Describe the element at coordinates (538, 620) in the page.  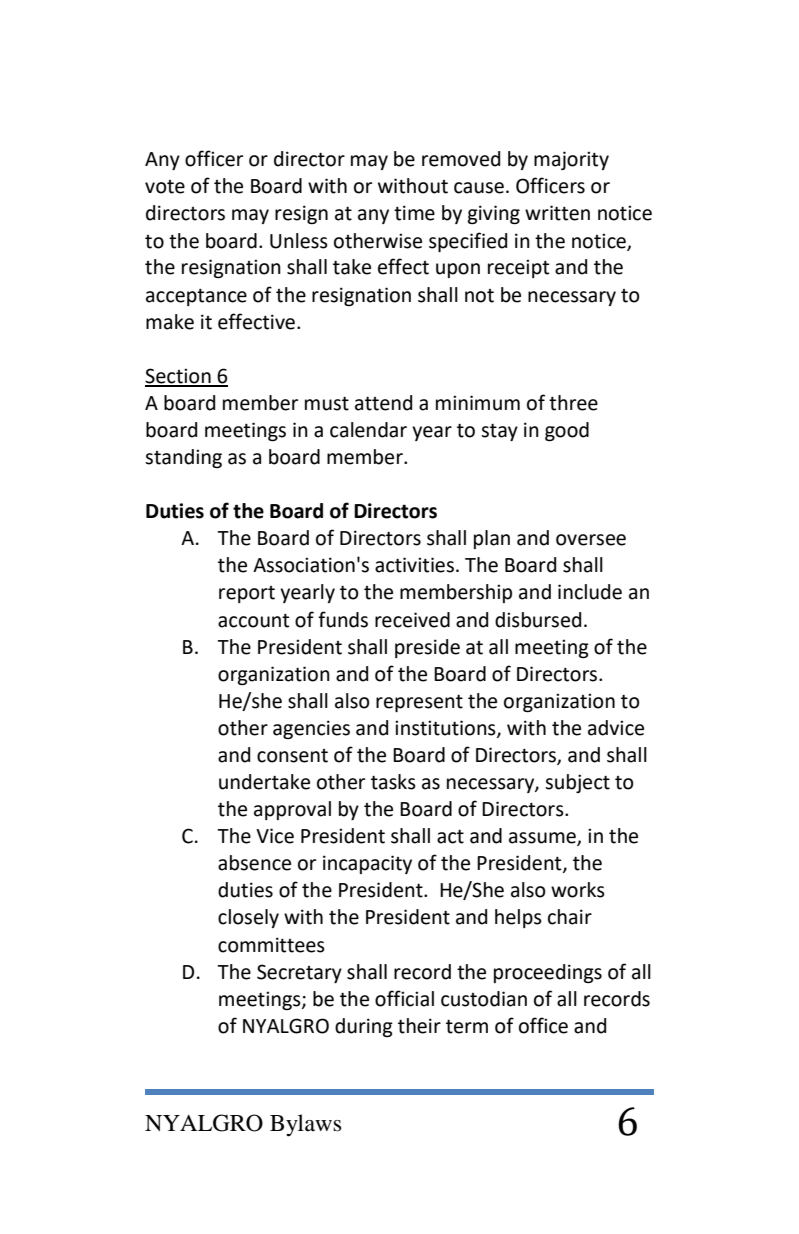
I see `disbursed` at that location.
